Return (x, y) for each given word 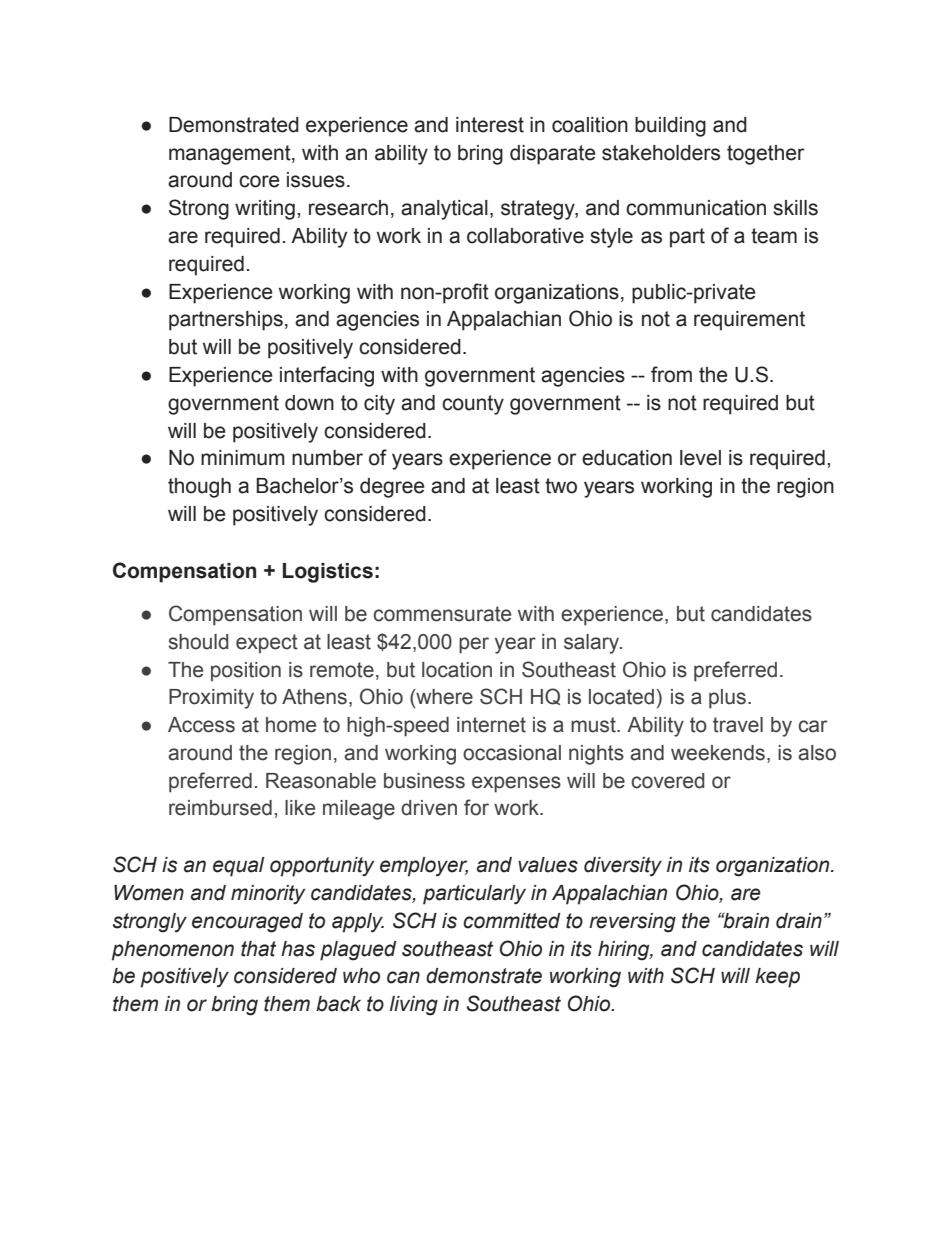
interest (490, 125)
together (766, 155)
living (414, 1006)
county (473, 405)
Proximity (211, 699)
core (259, 181)
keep (777, 978)
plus (727, 699)
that (258, 949)
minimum (243, 458)
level (700, 458)
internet (491, 725)
